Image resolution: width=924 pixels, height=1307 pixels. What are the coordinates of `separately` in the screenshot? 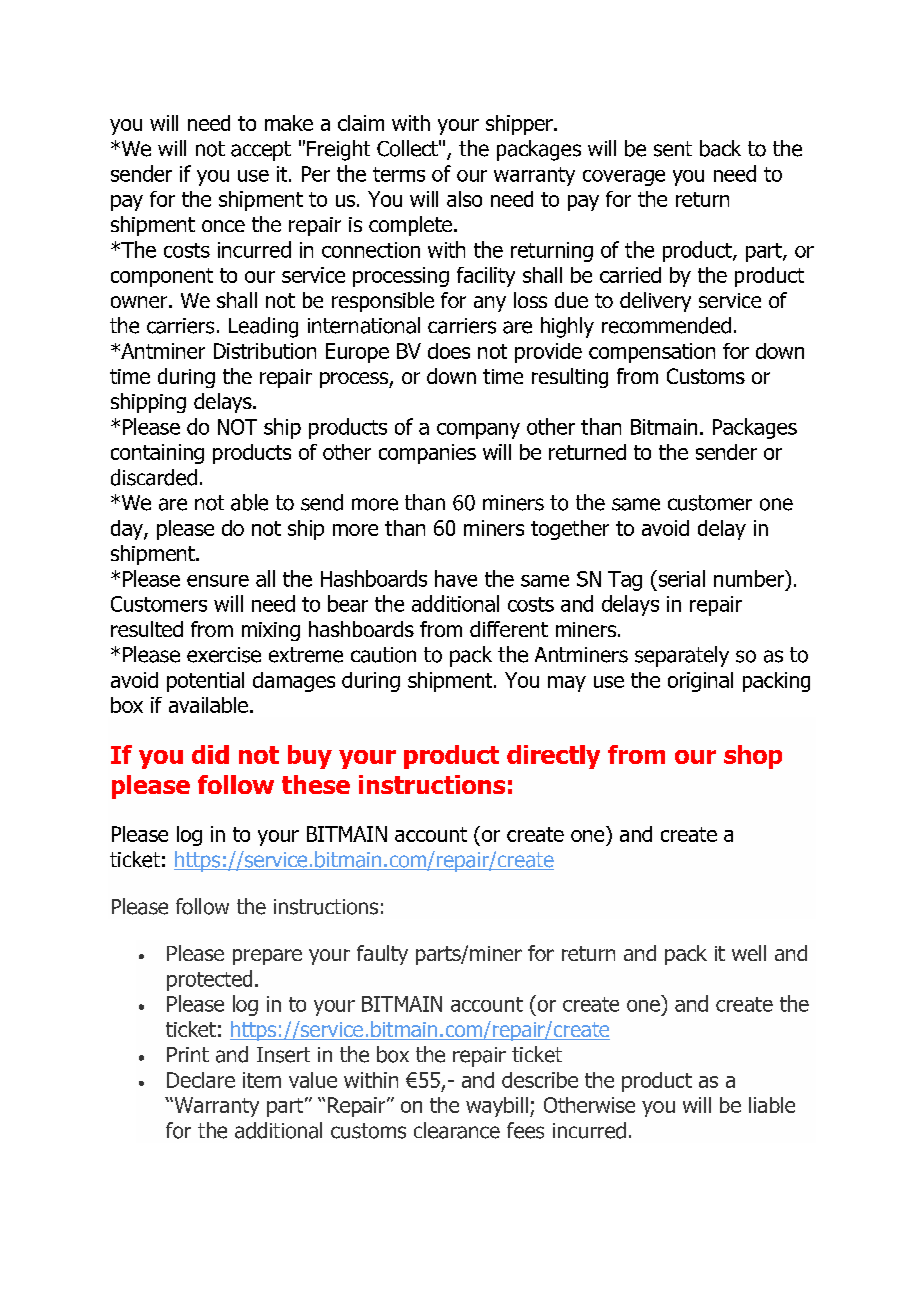 It's located at (682, 656).
